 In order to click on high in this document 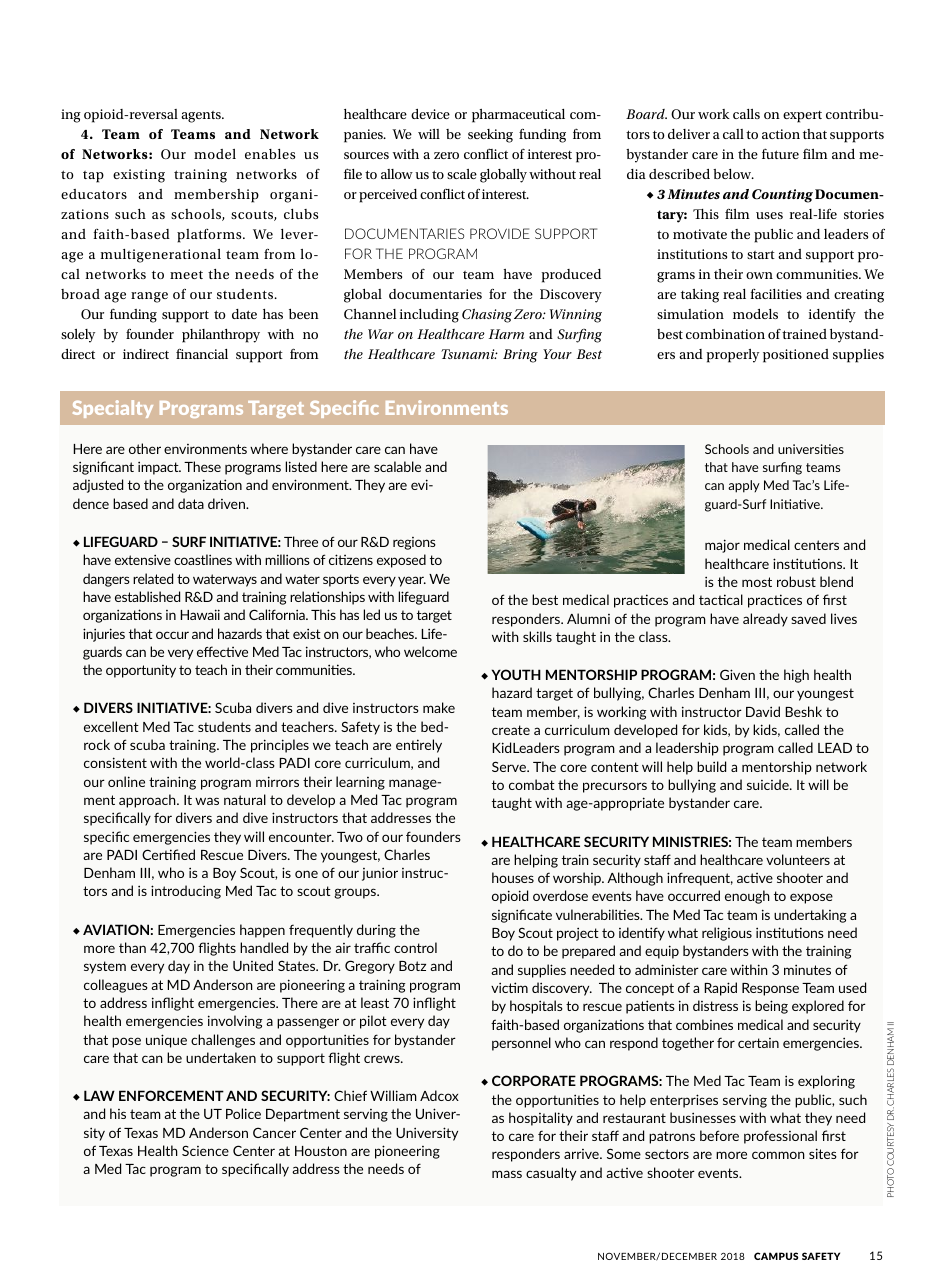, I will do `click(796, 676)`.
